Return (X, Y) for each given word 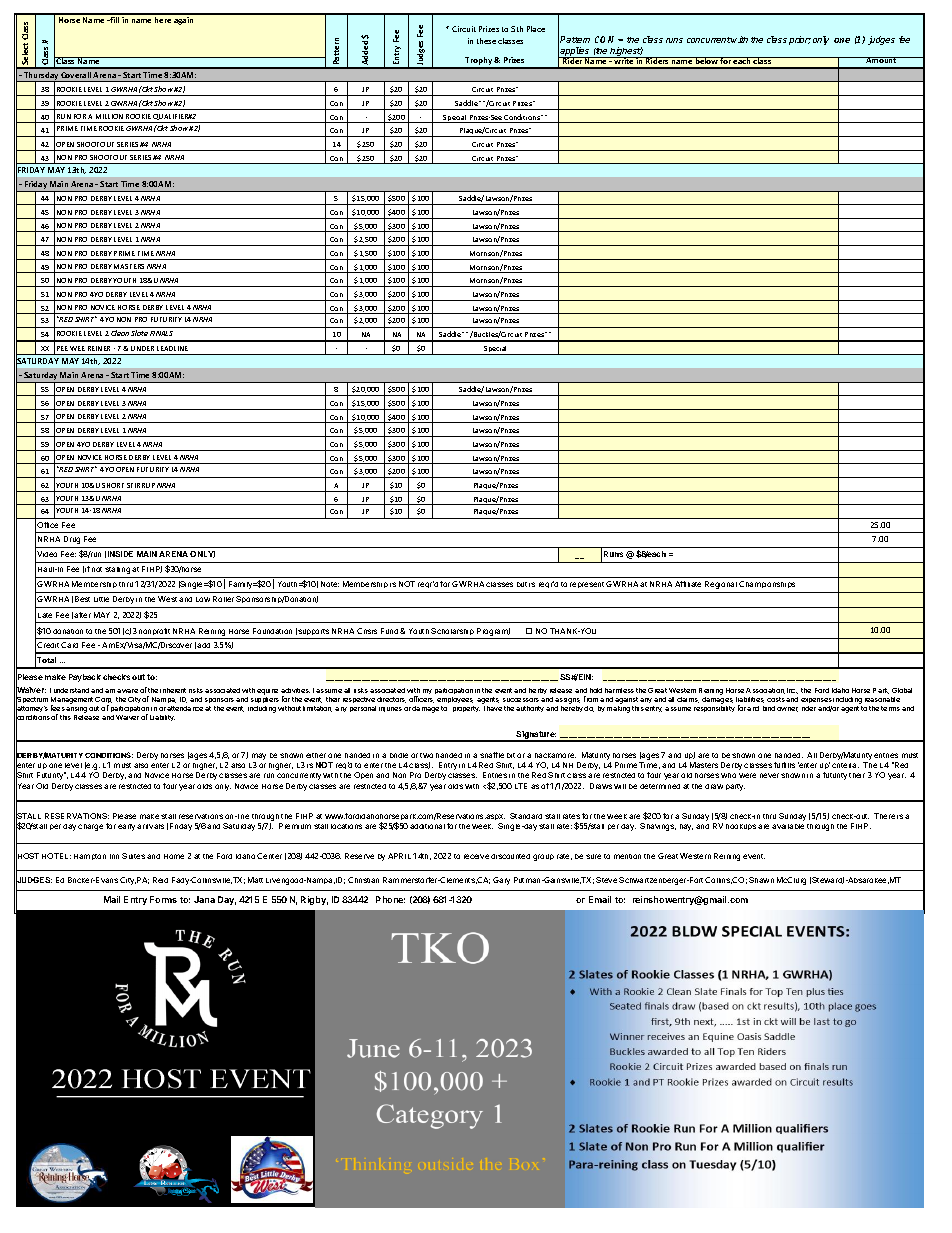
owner (787, 709)
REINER (99, 348)
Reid (160, 880)
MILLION (109, 116)
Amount (881, 60)
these (486, 41)
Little (101, 599)
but (522, 584)
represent (587, 585)
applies (575, 53)
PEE (62, 348)
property (466, 709)
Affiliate (688, 584)
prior (800, 40)
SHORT (113, 485)
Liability (162, 718)
